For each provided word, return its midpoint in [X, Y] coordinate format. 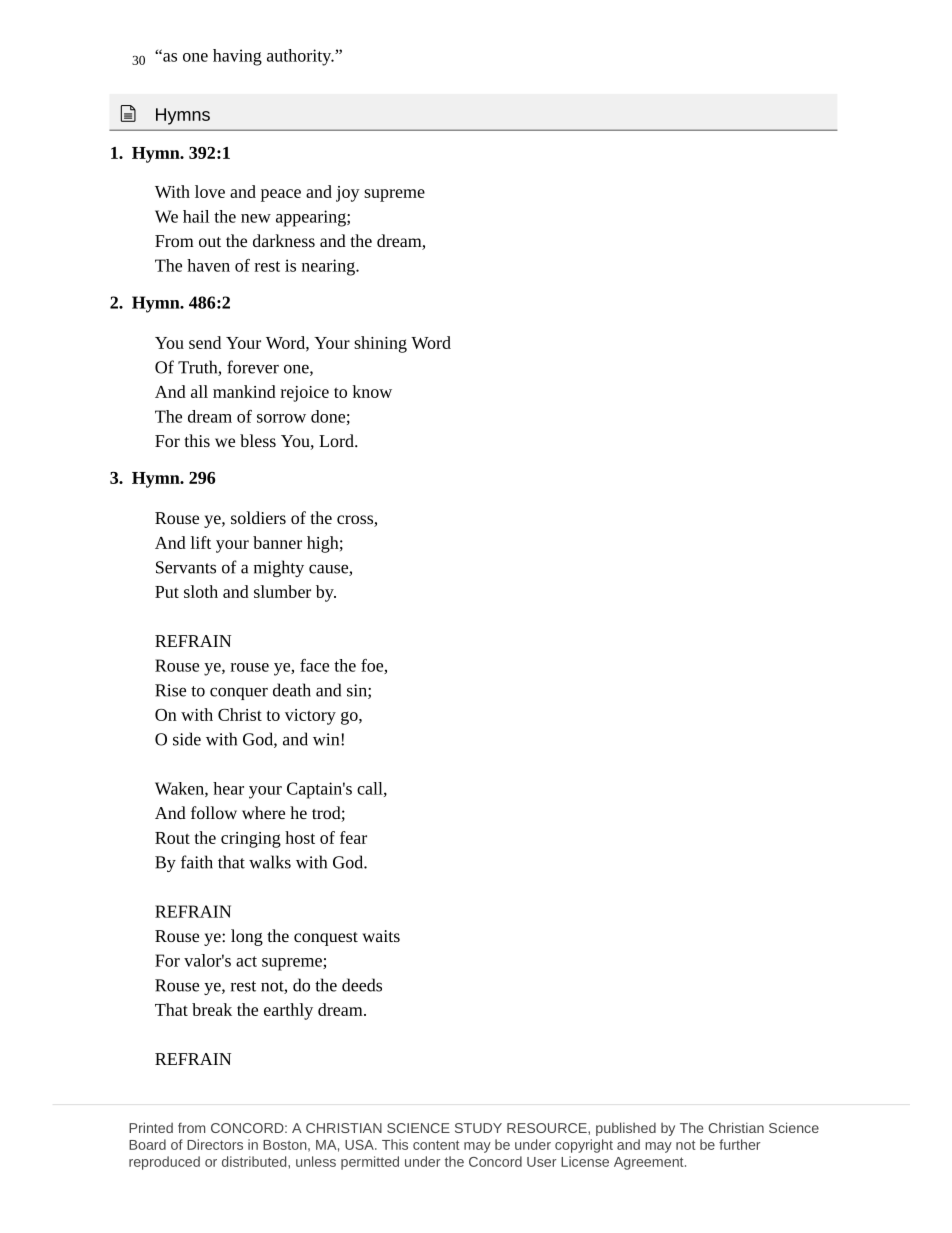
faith [197, 862]
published [626, 1129]
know [372, 391]
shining [380, 344]
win [327, 739]
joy [348, 194]
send [205, 342]
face [314, 665]
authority [300, 57]
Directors [215, 1144]
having [237, 57]
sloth [201, 591]
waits [381, 936]
